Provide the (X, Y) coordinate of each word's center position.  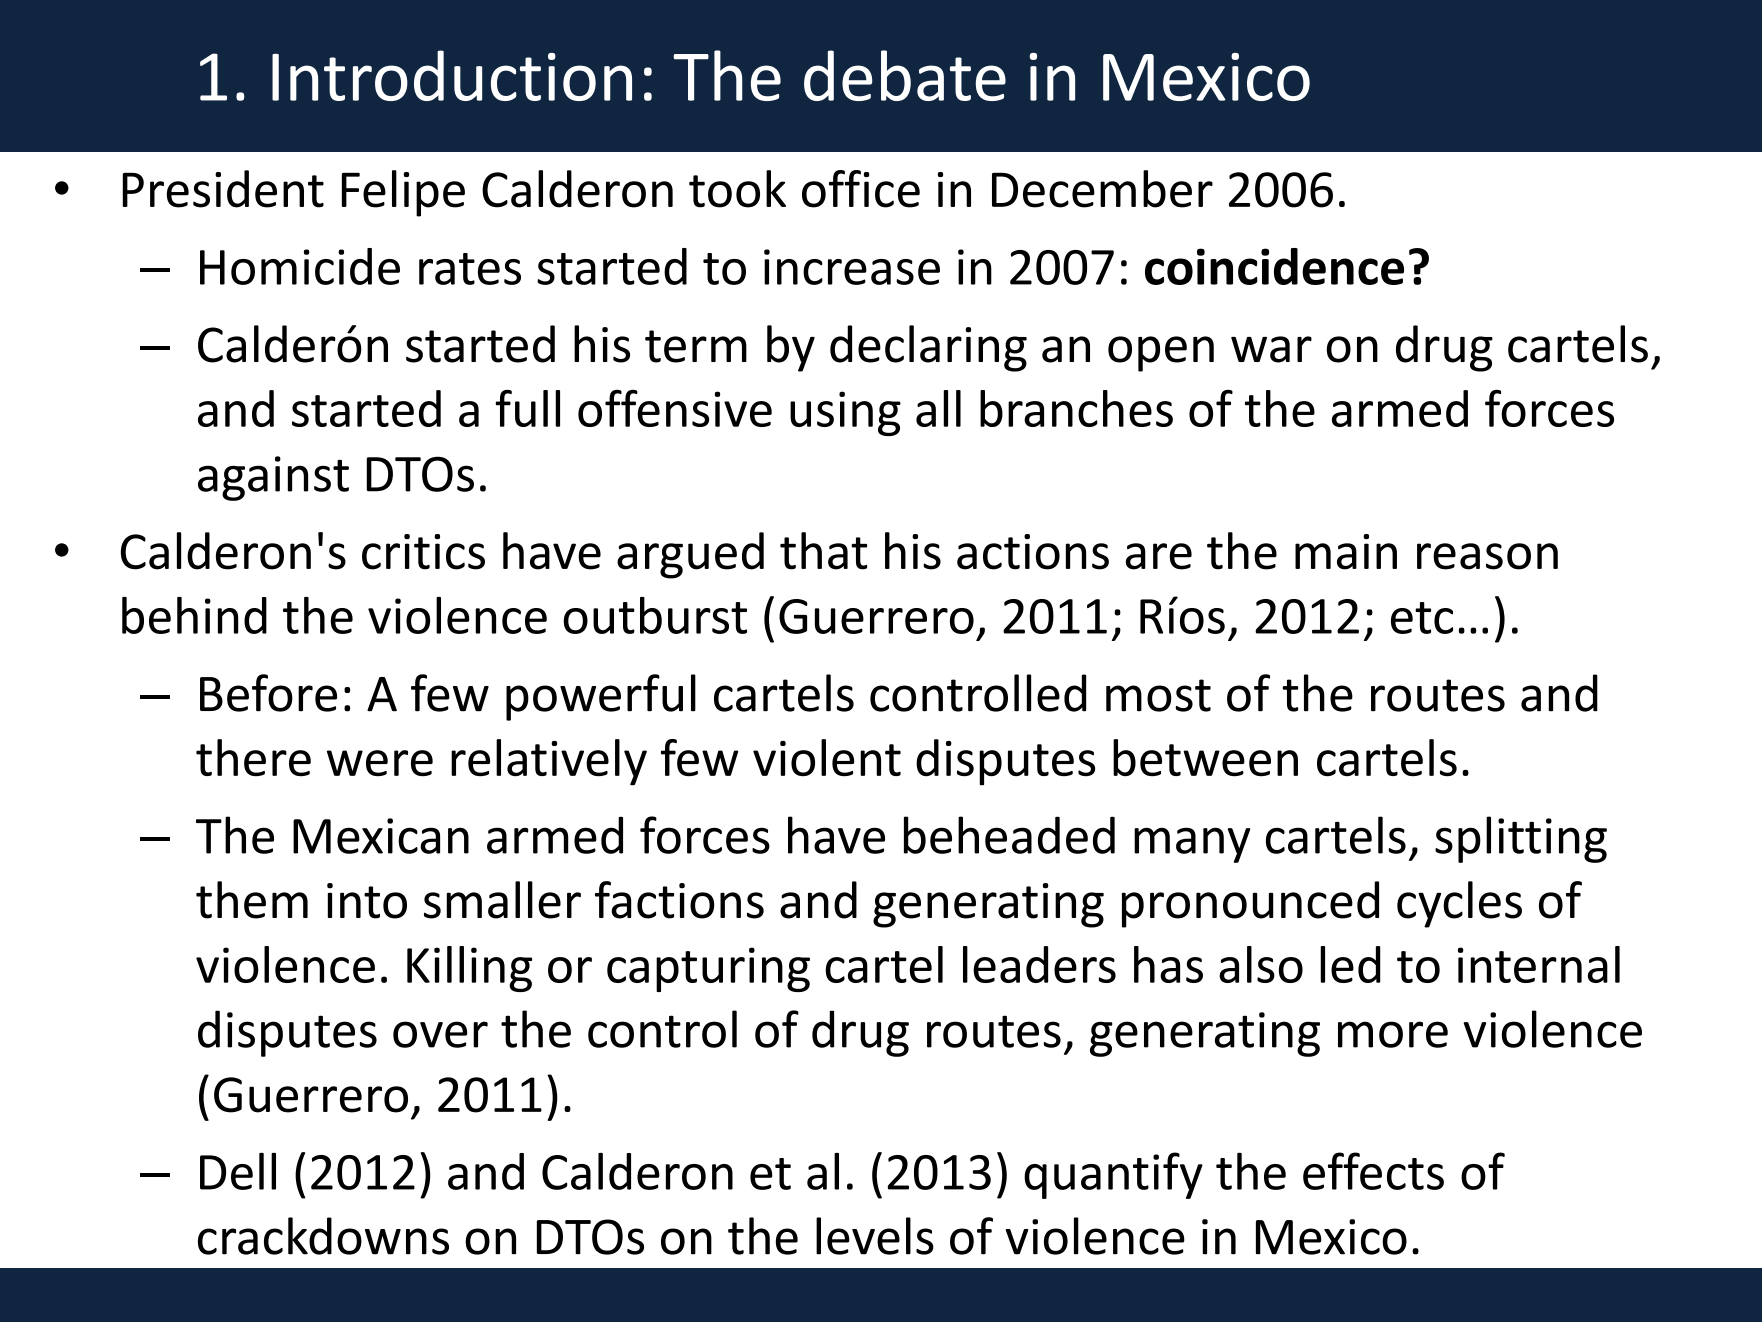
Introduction (452, 75)
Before (268, 693)
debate (905, 75)
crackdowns (323, 1236)
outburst (655, 615)
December (1102, 189)
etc (1422, 618)
